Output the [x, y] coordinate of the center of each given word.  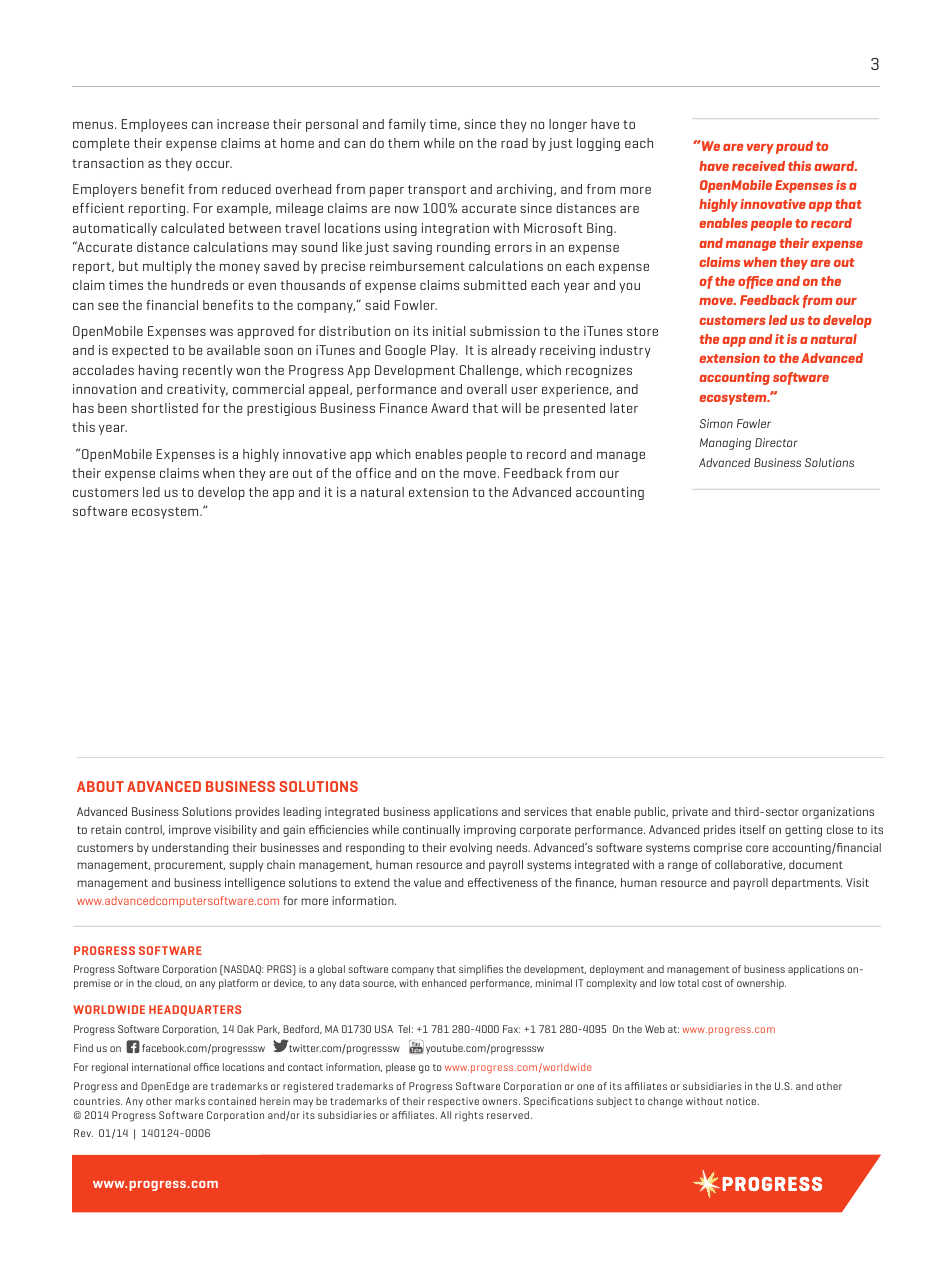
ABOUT [100, 786]
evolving [471, 849]
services [545, 811]
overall [487, 389]
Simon [716, 423]
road [514, 143]
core [757, 848]
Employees [154, 125]
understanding [190, 849]
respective [453, 1102]
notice [742, 1101]
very [760, 149]
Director [776, 442]
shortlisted [164, 408]
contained [232, 1101]
